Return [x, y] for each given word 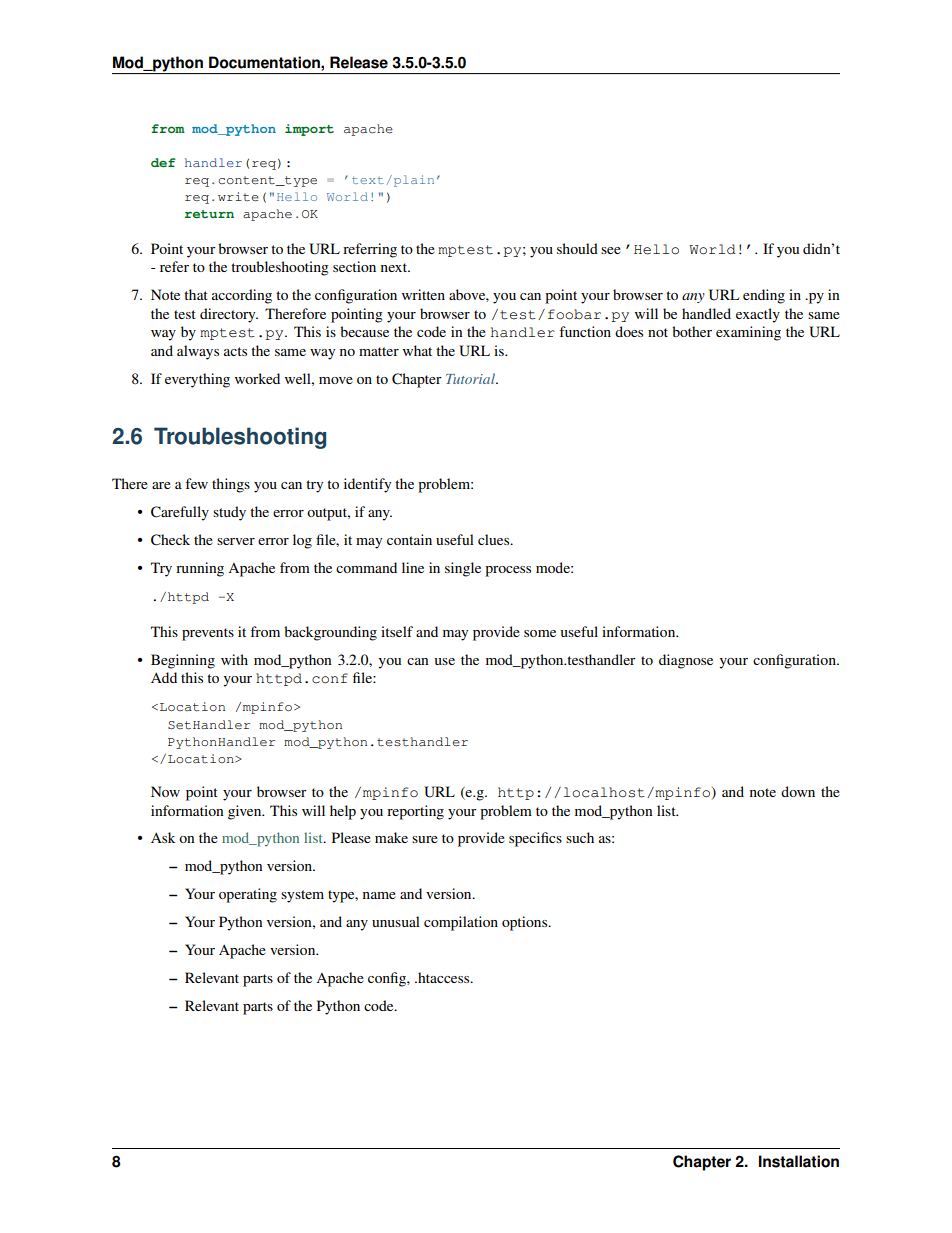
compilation [461, 923]
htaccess [444, 977]
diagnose [686, 661]
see [611, 250]
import [309, 130]
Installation [799, 1161]
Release [359, 62]
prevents [208, 634]
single [463, 569]
